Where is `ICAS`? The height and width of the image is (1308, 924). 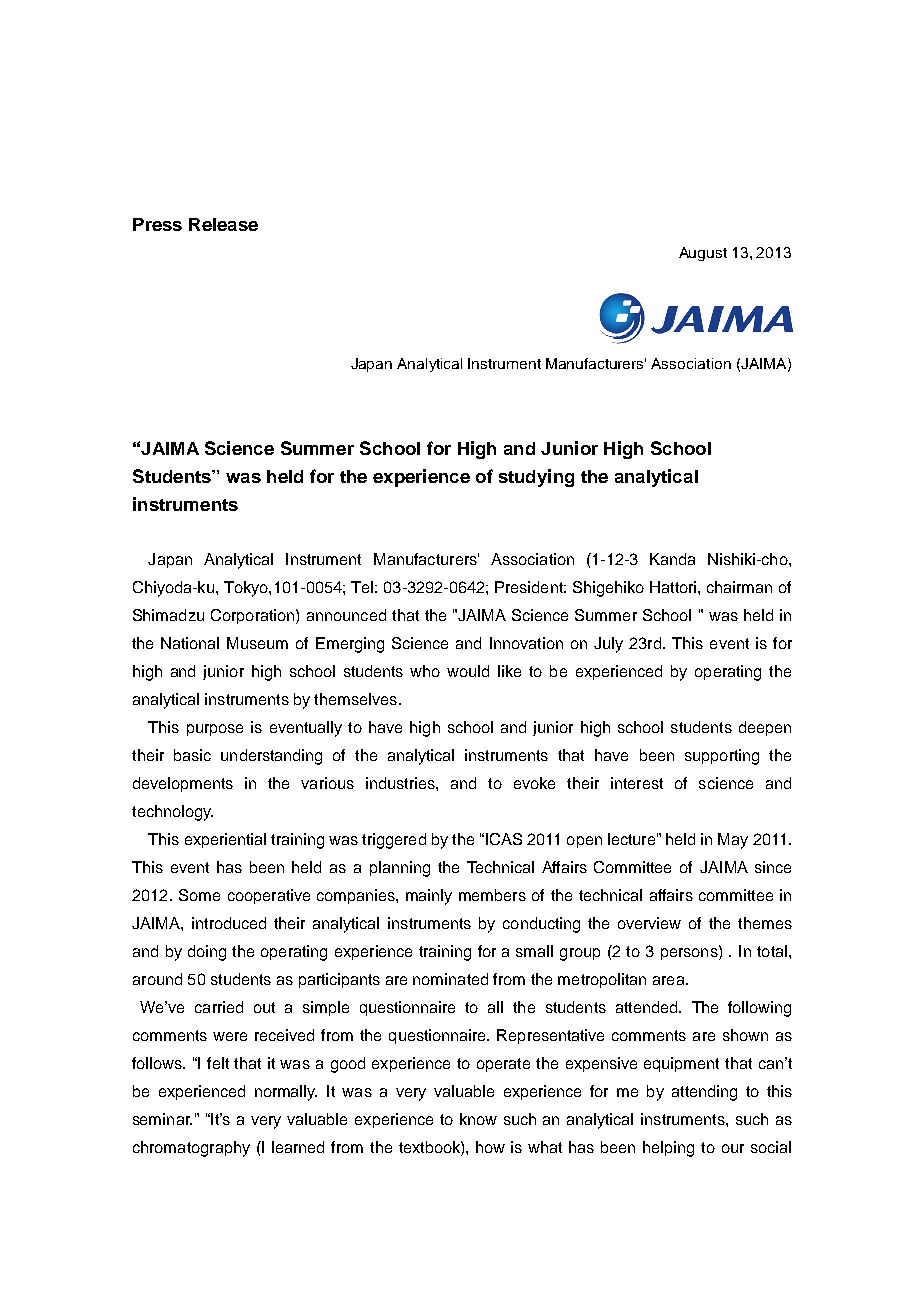
ICAS is located at coordinates (504, 839).
